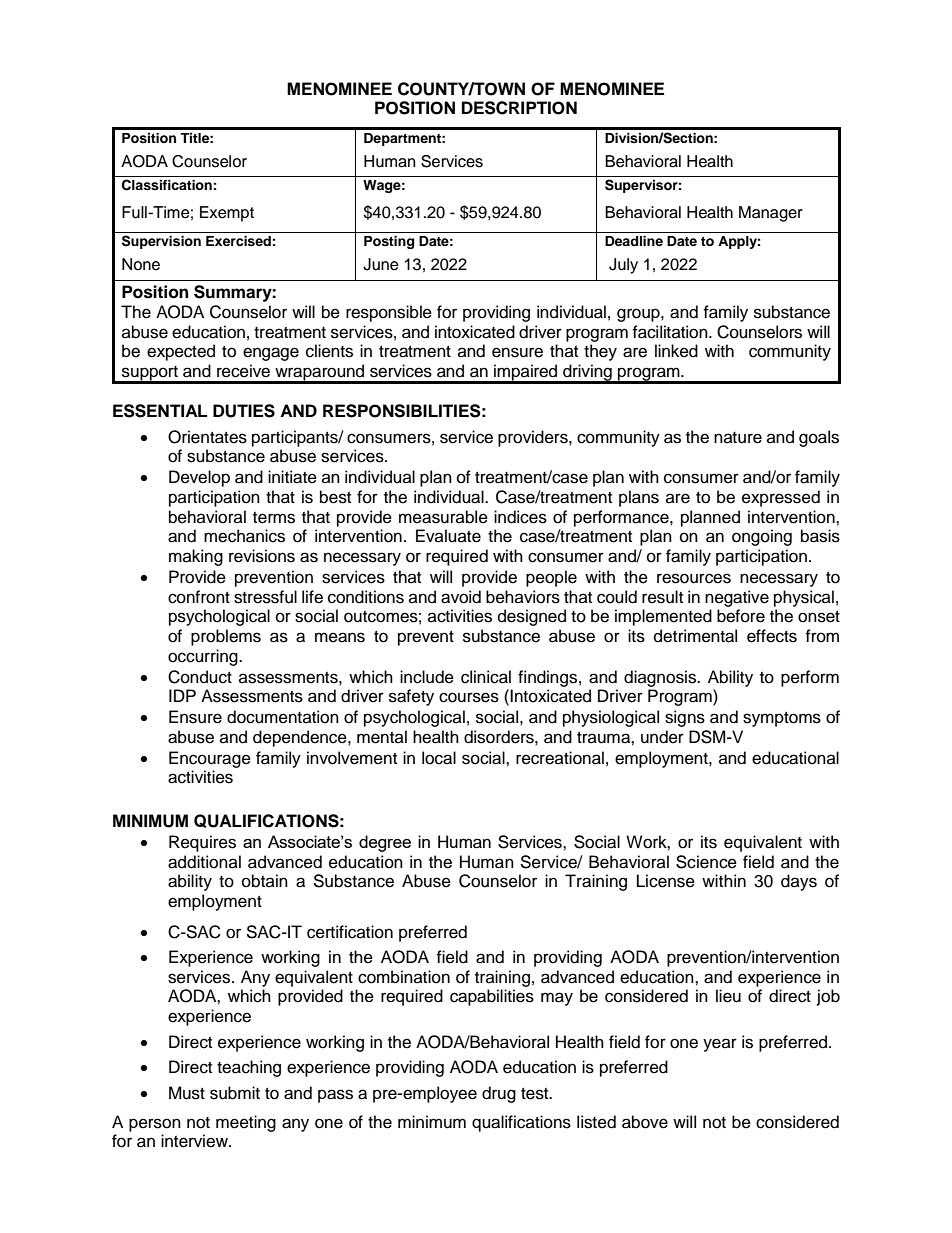 The image size is (952, 1233). What do you see at coordinates (167, 185) in the screenshot?
I see `Classification` at bounding box center [167, 185].
